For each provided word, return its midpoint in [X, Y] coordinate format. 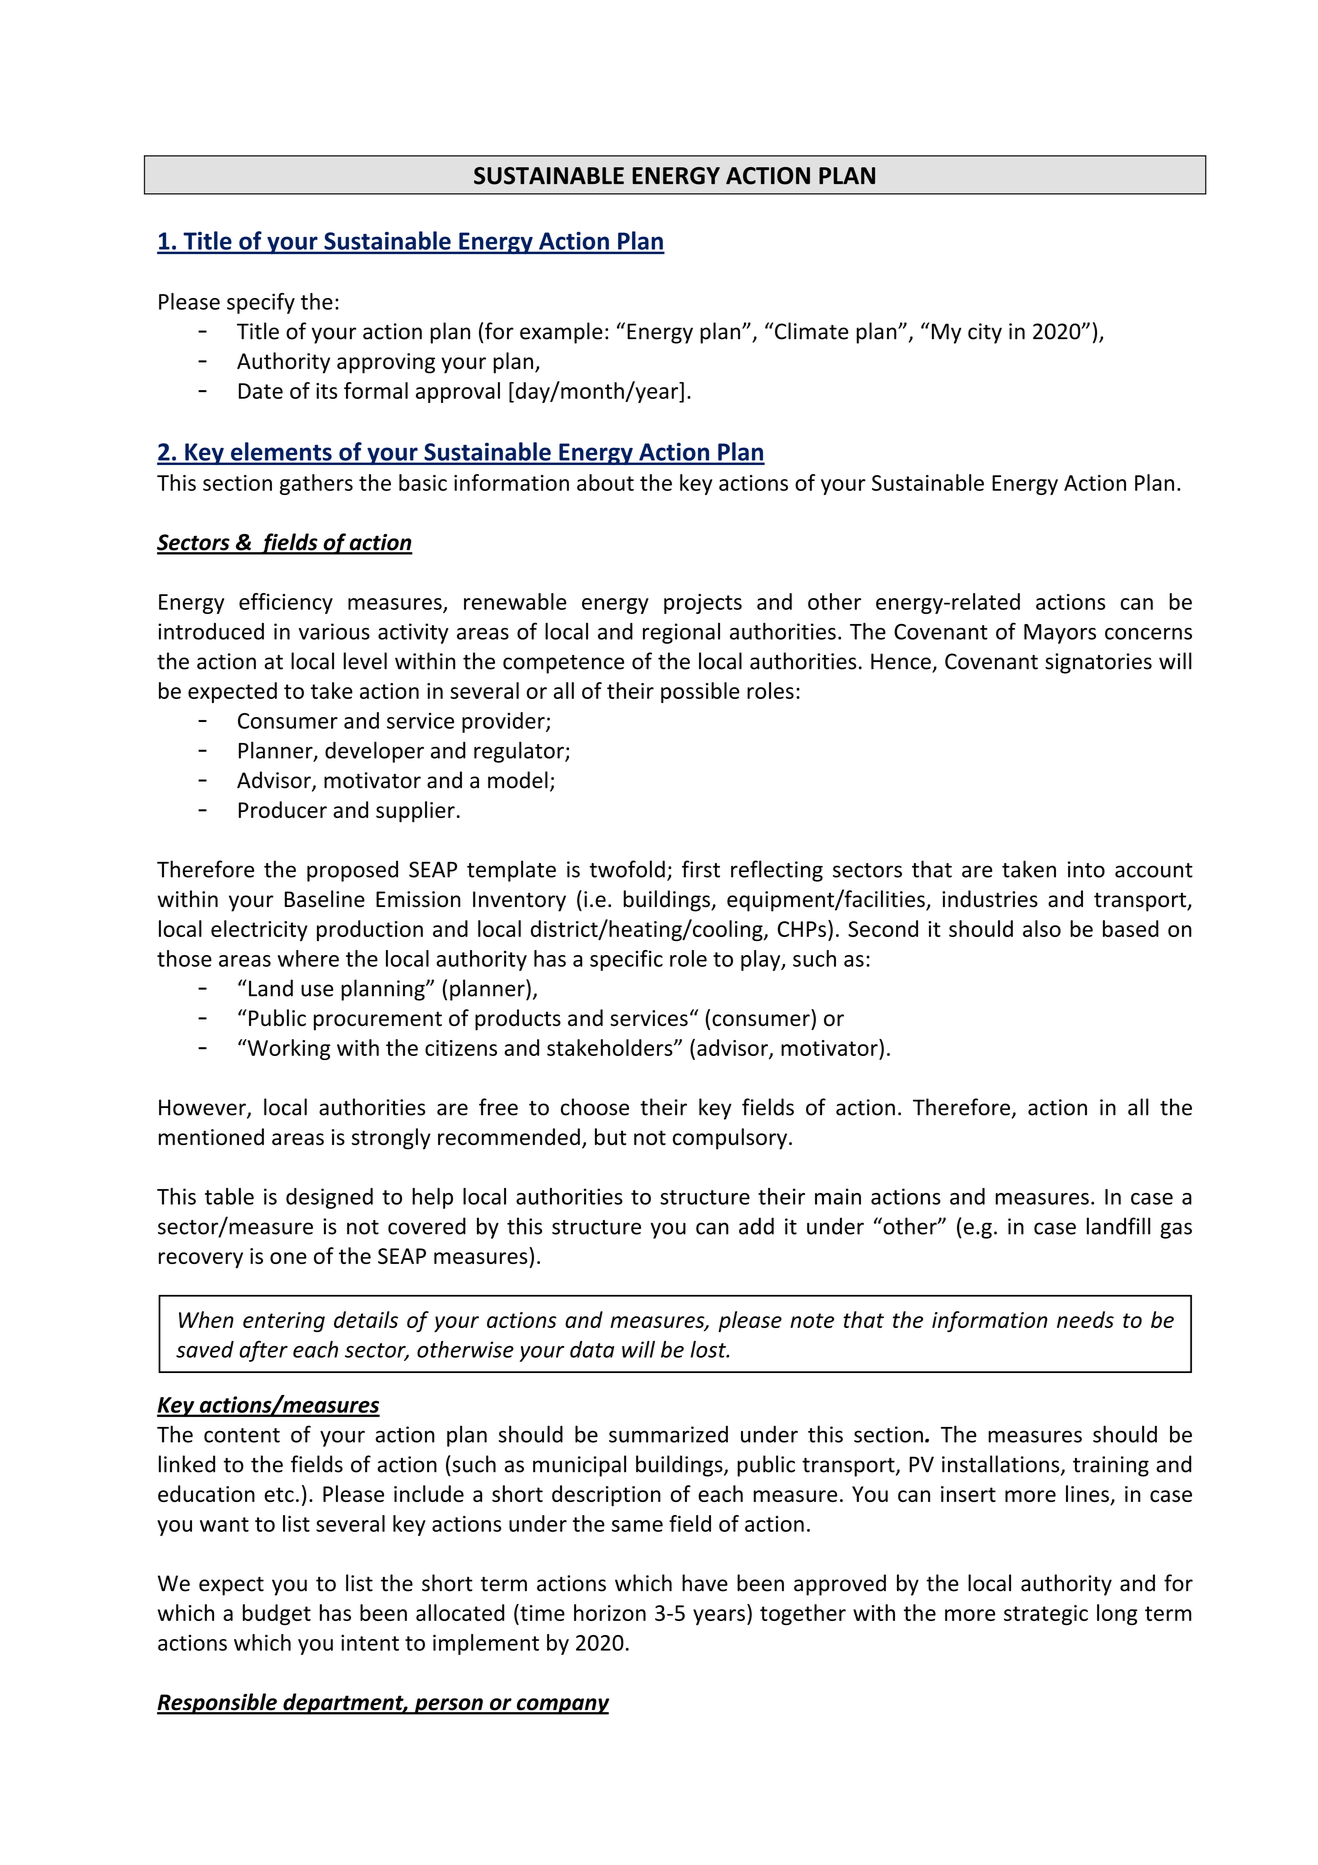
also [1042, 928]
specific [626, 960]
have [705, 1583]
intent [370, 1643]
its [326, 391]
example [561, 333]
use [317, 990]
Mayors [1060, 634]
